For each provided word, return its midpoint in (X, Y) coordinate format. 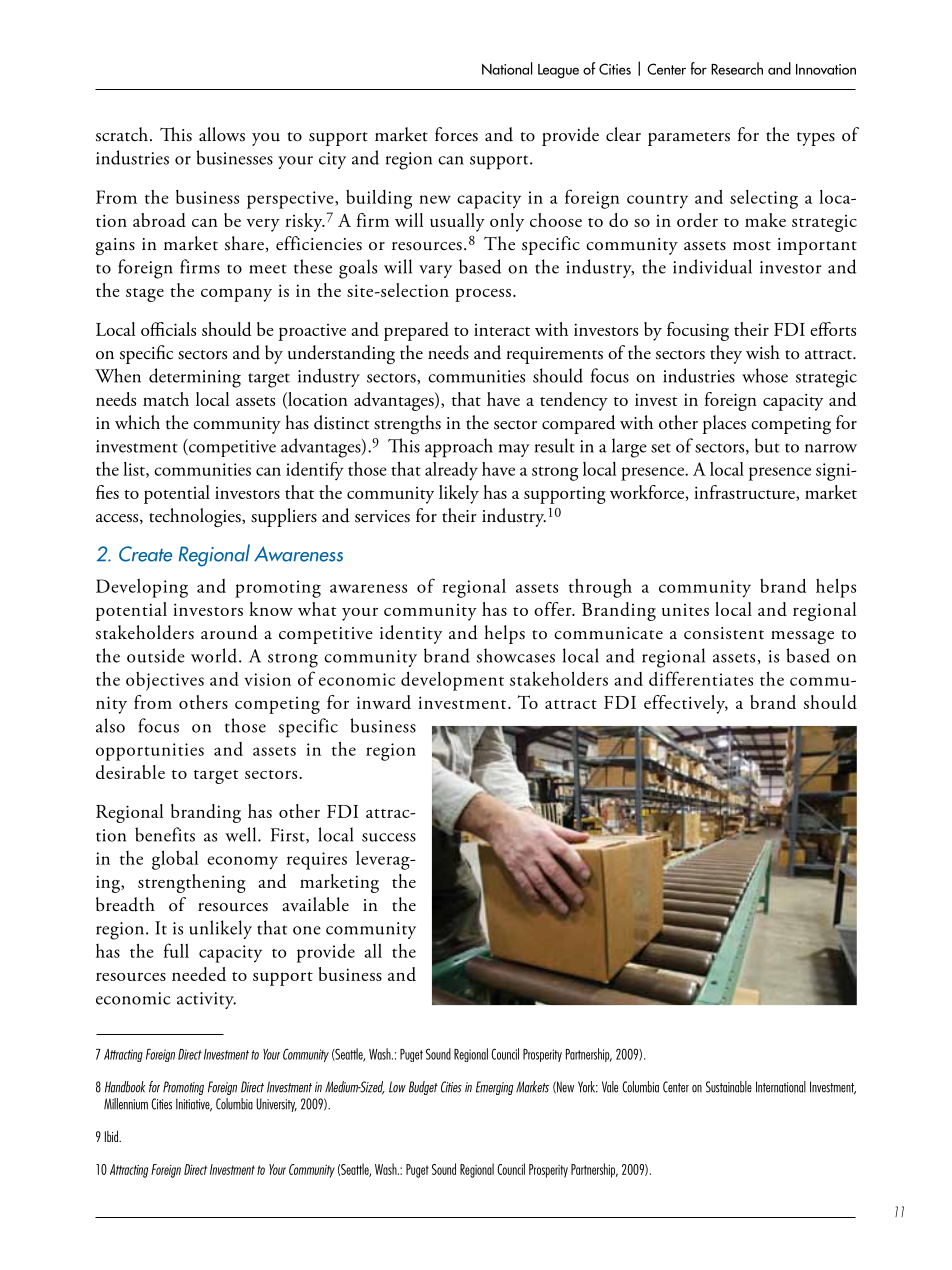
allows (222, 134)
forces (456, 134)
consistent (724, 633)
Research (737, 68)
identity (411, 634)
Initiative (194, 1105)
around (229, 632)
